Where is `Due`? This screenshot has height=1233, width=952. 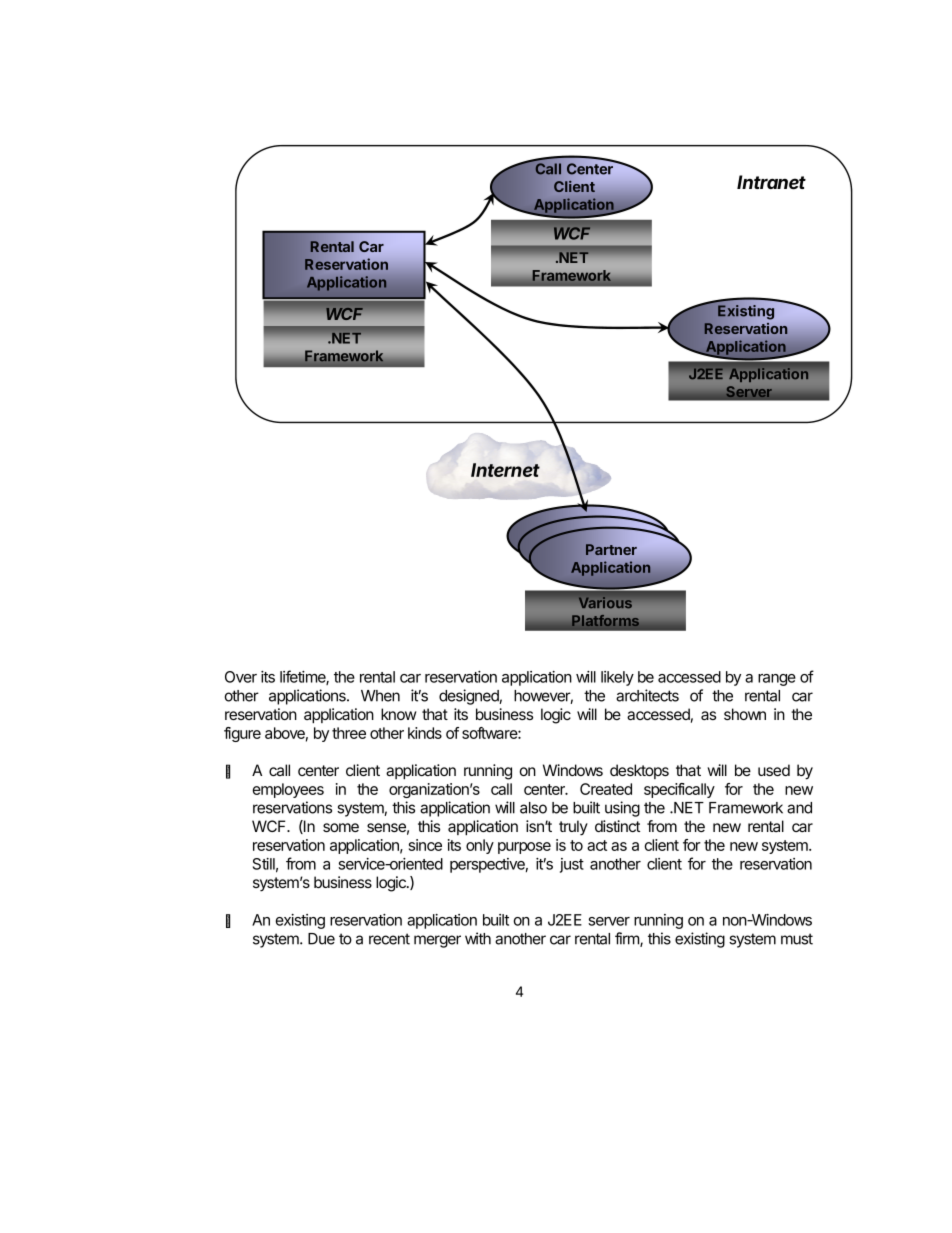
Due is located at coordinates (321, 939).
